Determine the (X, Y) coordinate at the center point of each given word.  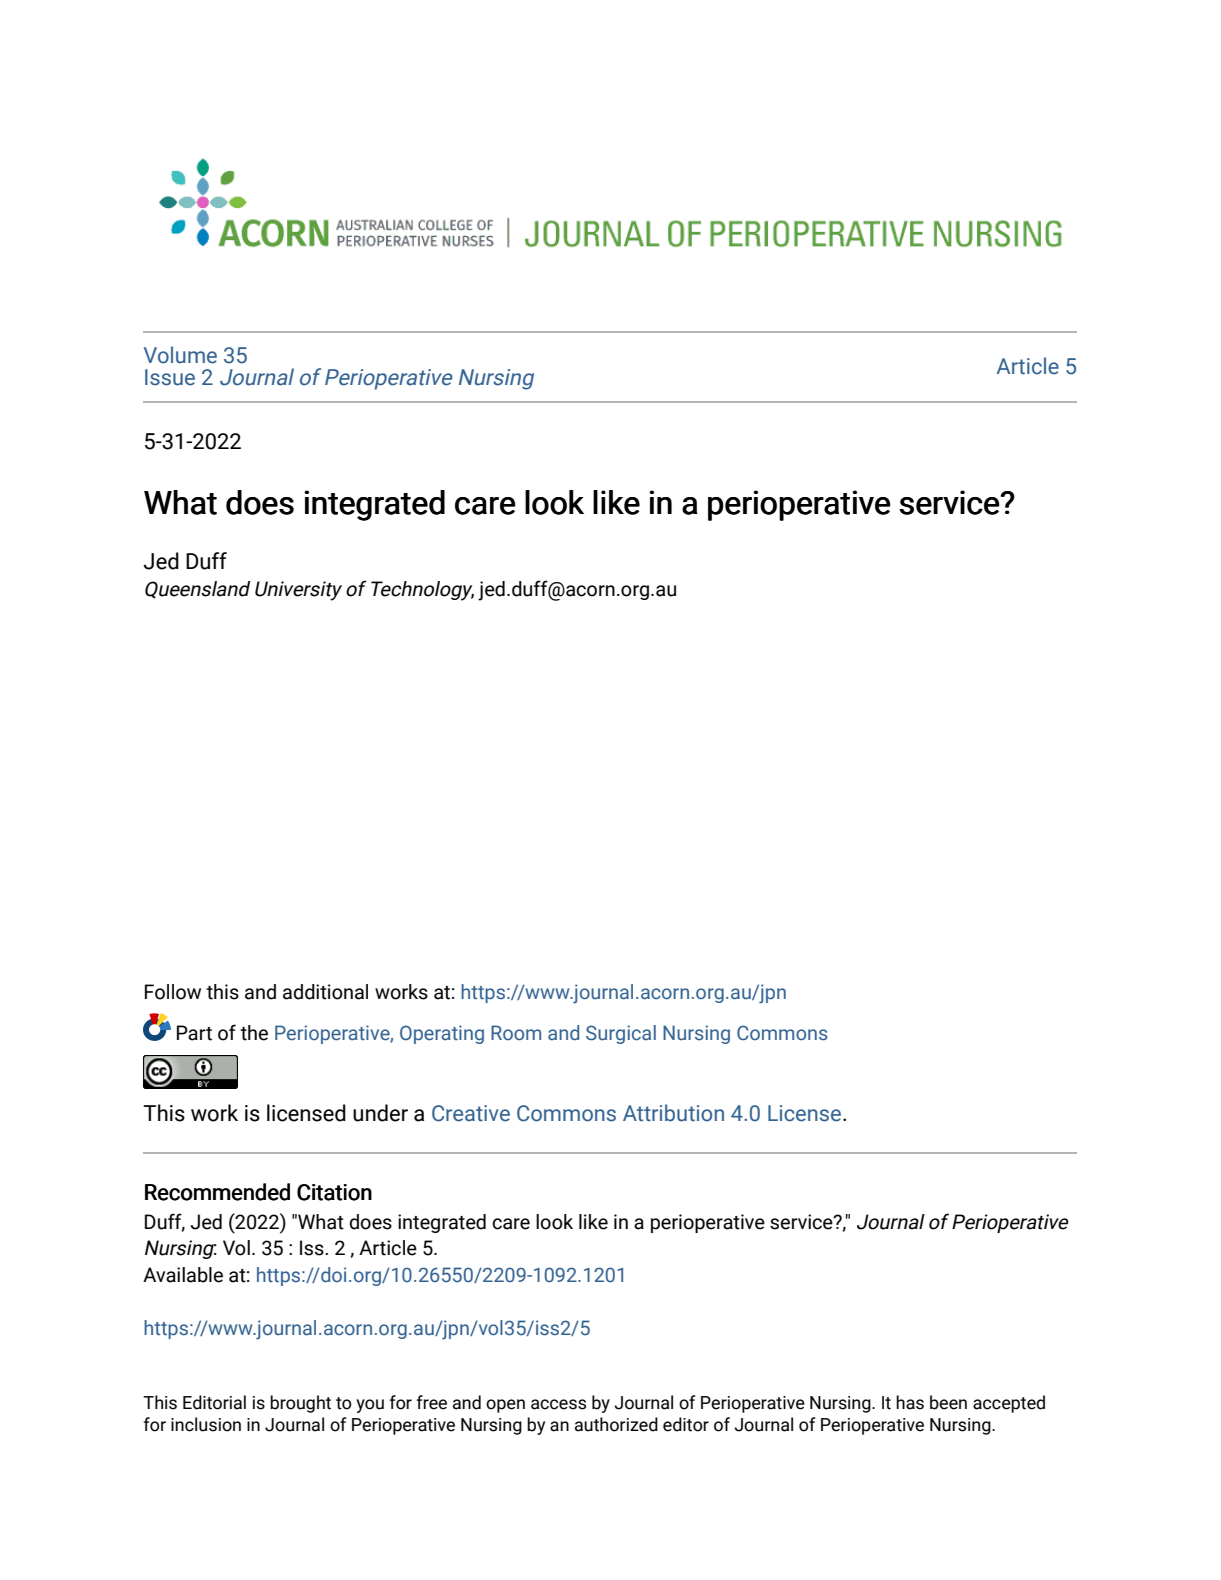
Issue (170, 377)
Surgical (621, 1034)
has (910, 1402)
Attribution (673, 1113)
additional (325, 992)
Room (516, 1033)
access (558, 1404)
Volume (180, 355)
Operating (442, 1034)
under (380, 1113)
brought (300, 1404)
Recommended (217, 1192)
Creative (471, 1113)
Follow (173, 992)
